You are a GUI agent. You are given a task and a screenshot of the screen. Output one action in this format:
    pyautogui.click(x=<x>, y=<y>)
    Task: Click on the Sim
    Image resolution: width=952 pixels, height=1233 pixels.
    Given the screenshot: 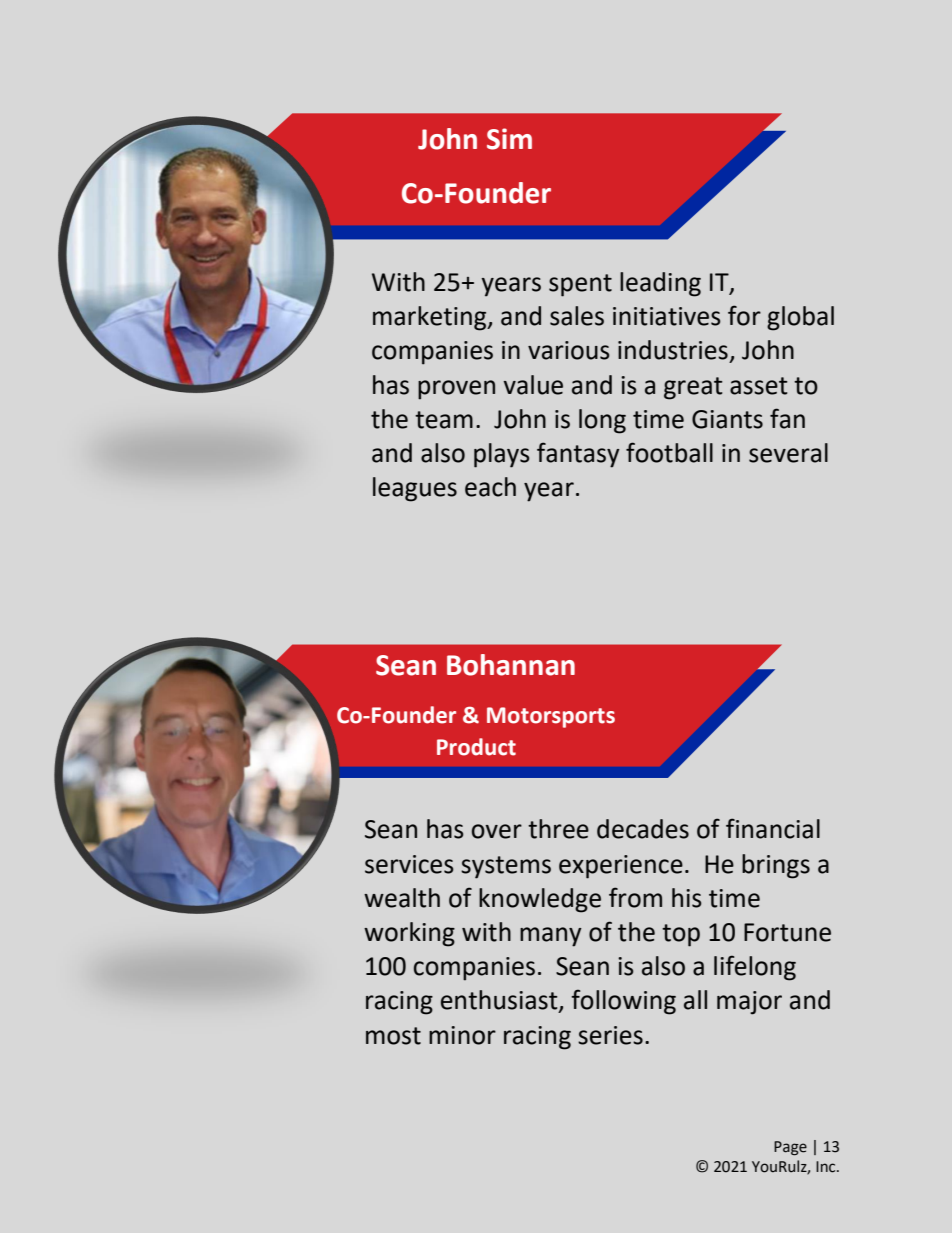 What is the action you would take?
    pyautogui.click(x=509, y=139)
